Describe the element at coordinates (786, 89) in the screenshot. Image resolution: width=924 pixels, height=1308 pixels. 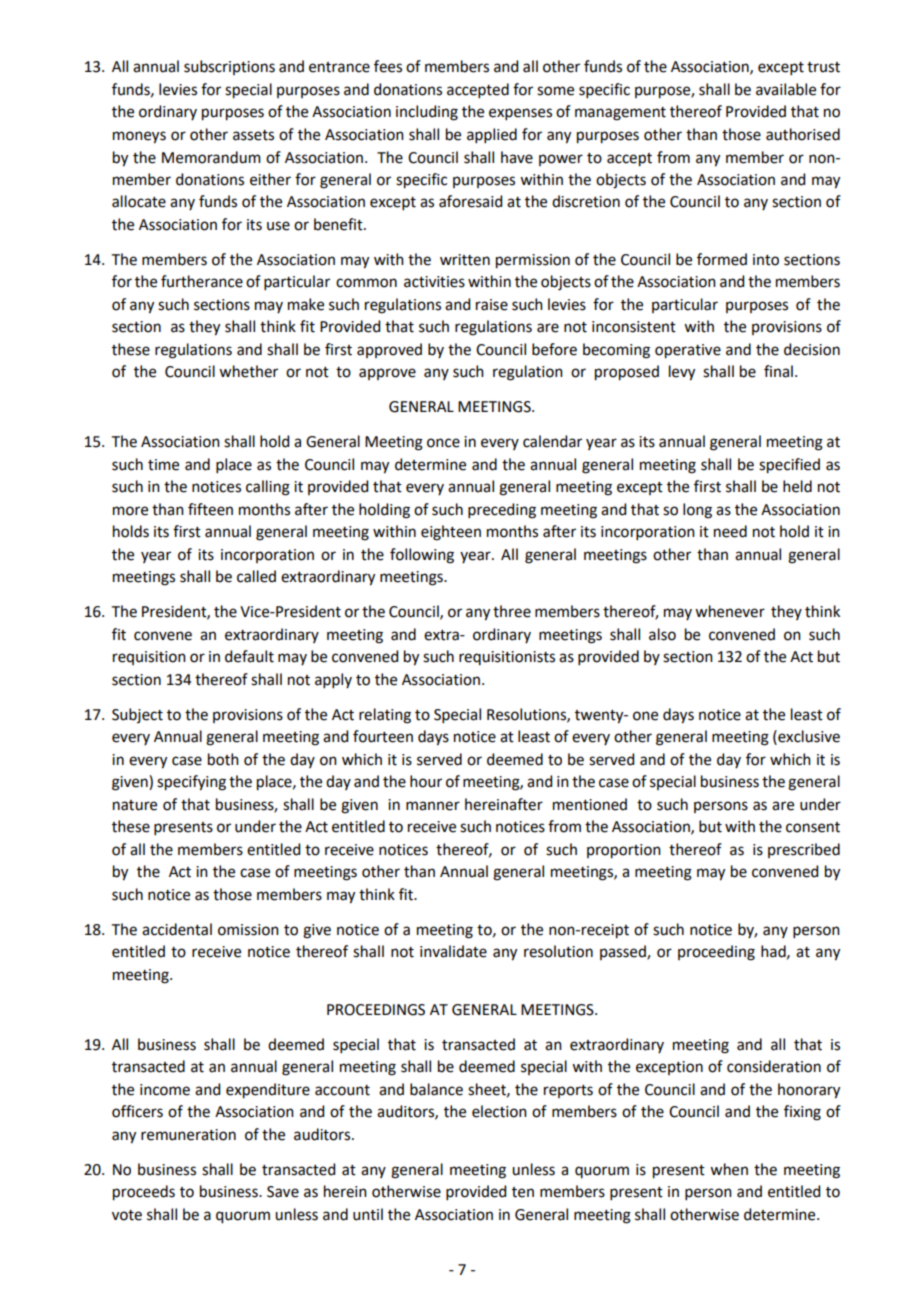
I see `available` at that location.
